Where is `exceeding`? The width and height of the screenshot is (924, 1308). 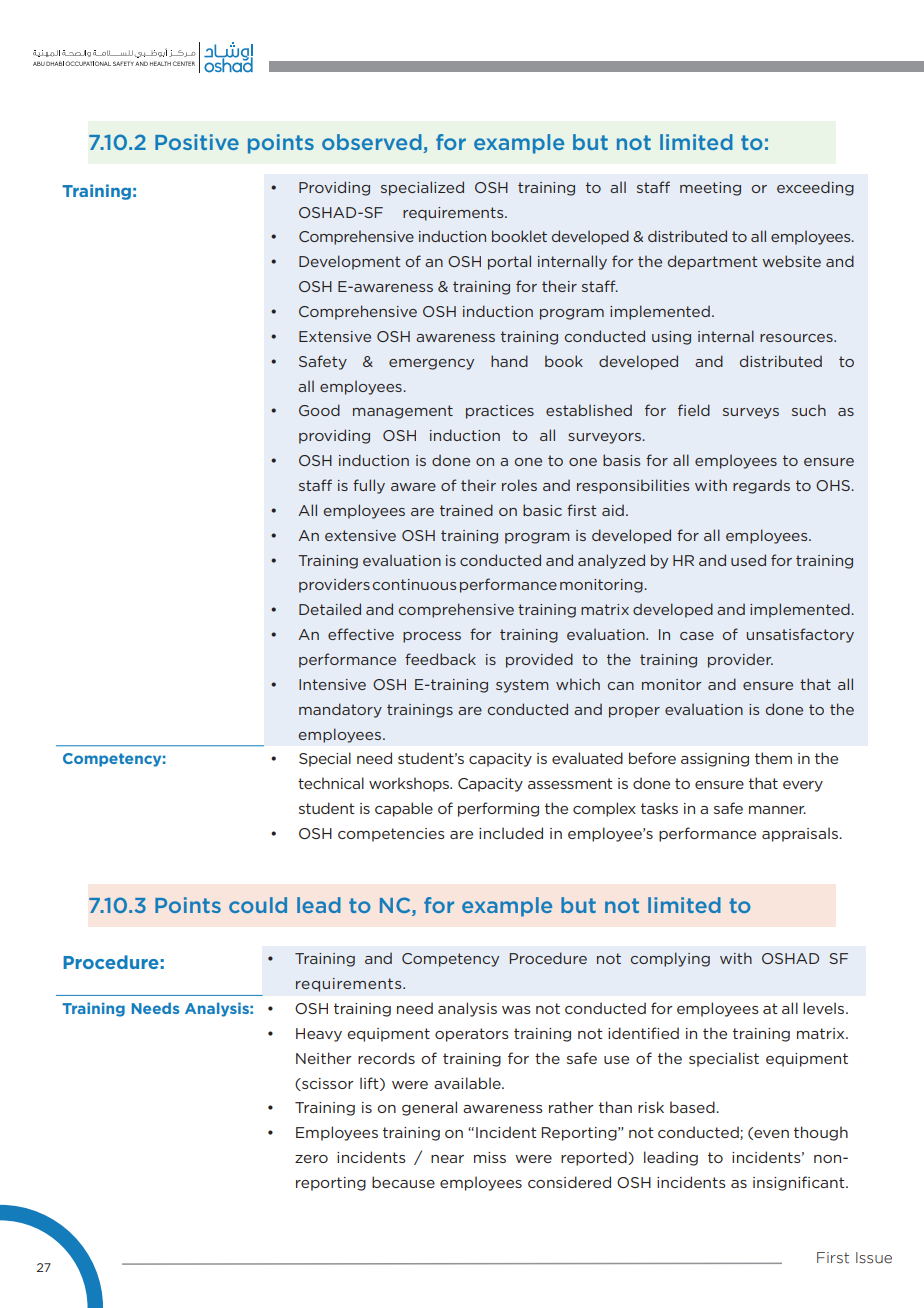
exceeding is located at coordinates (815, 188).
